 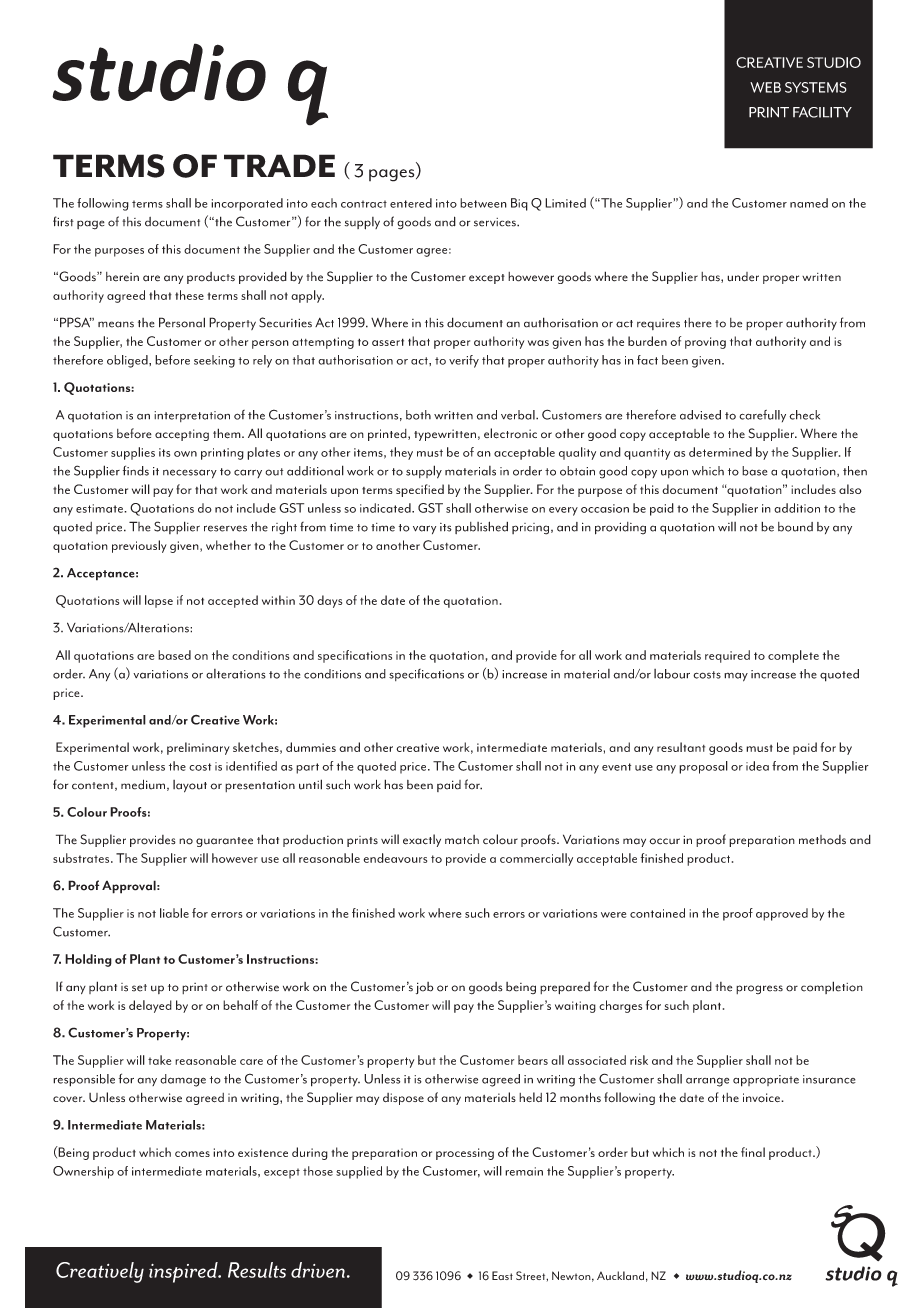 What do you see at coordinates (279, 165) in the screenshot?
I see `TRADE` at bounding box center [279, 165].
